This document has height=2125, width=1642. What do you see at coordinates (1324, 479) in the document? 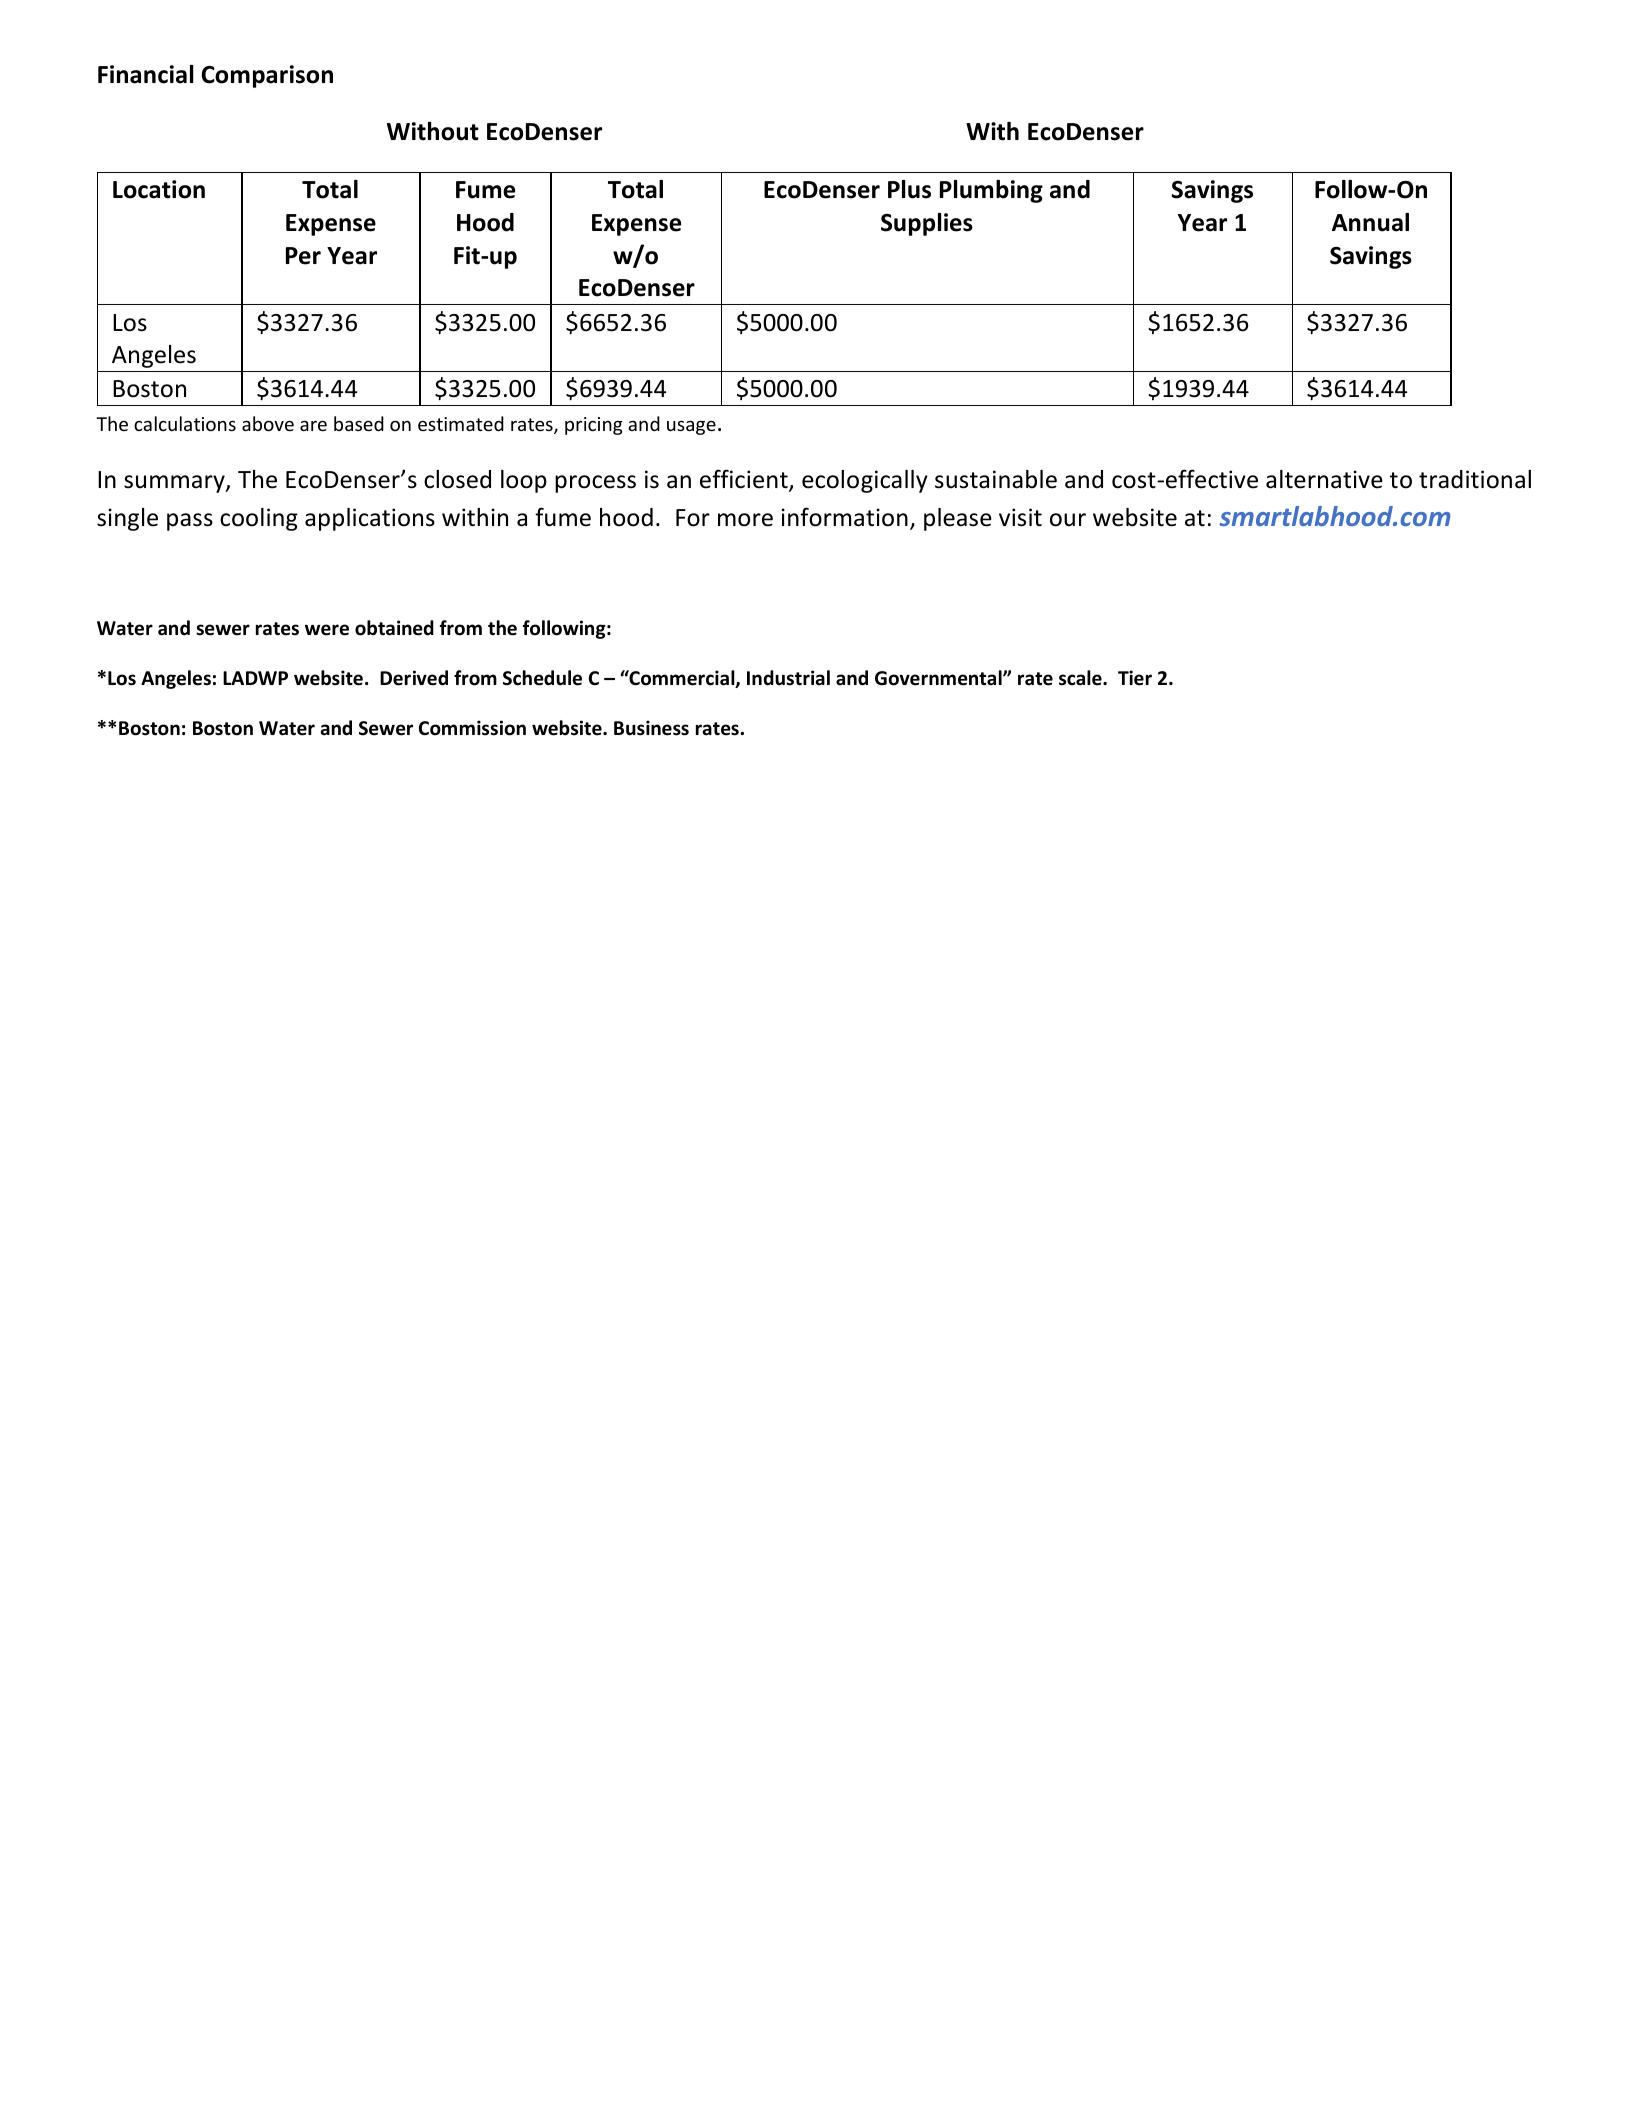
I see `alternative` at bounding box center [1324, 479].
